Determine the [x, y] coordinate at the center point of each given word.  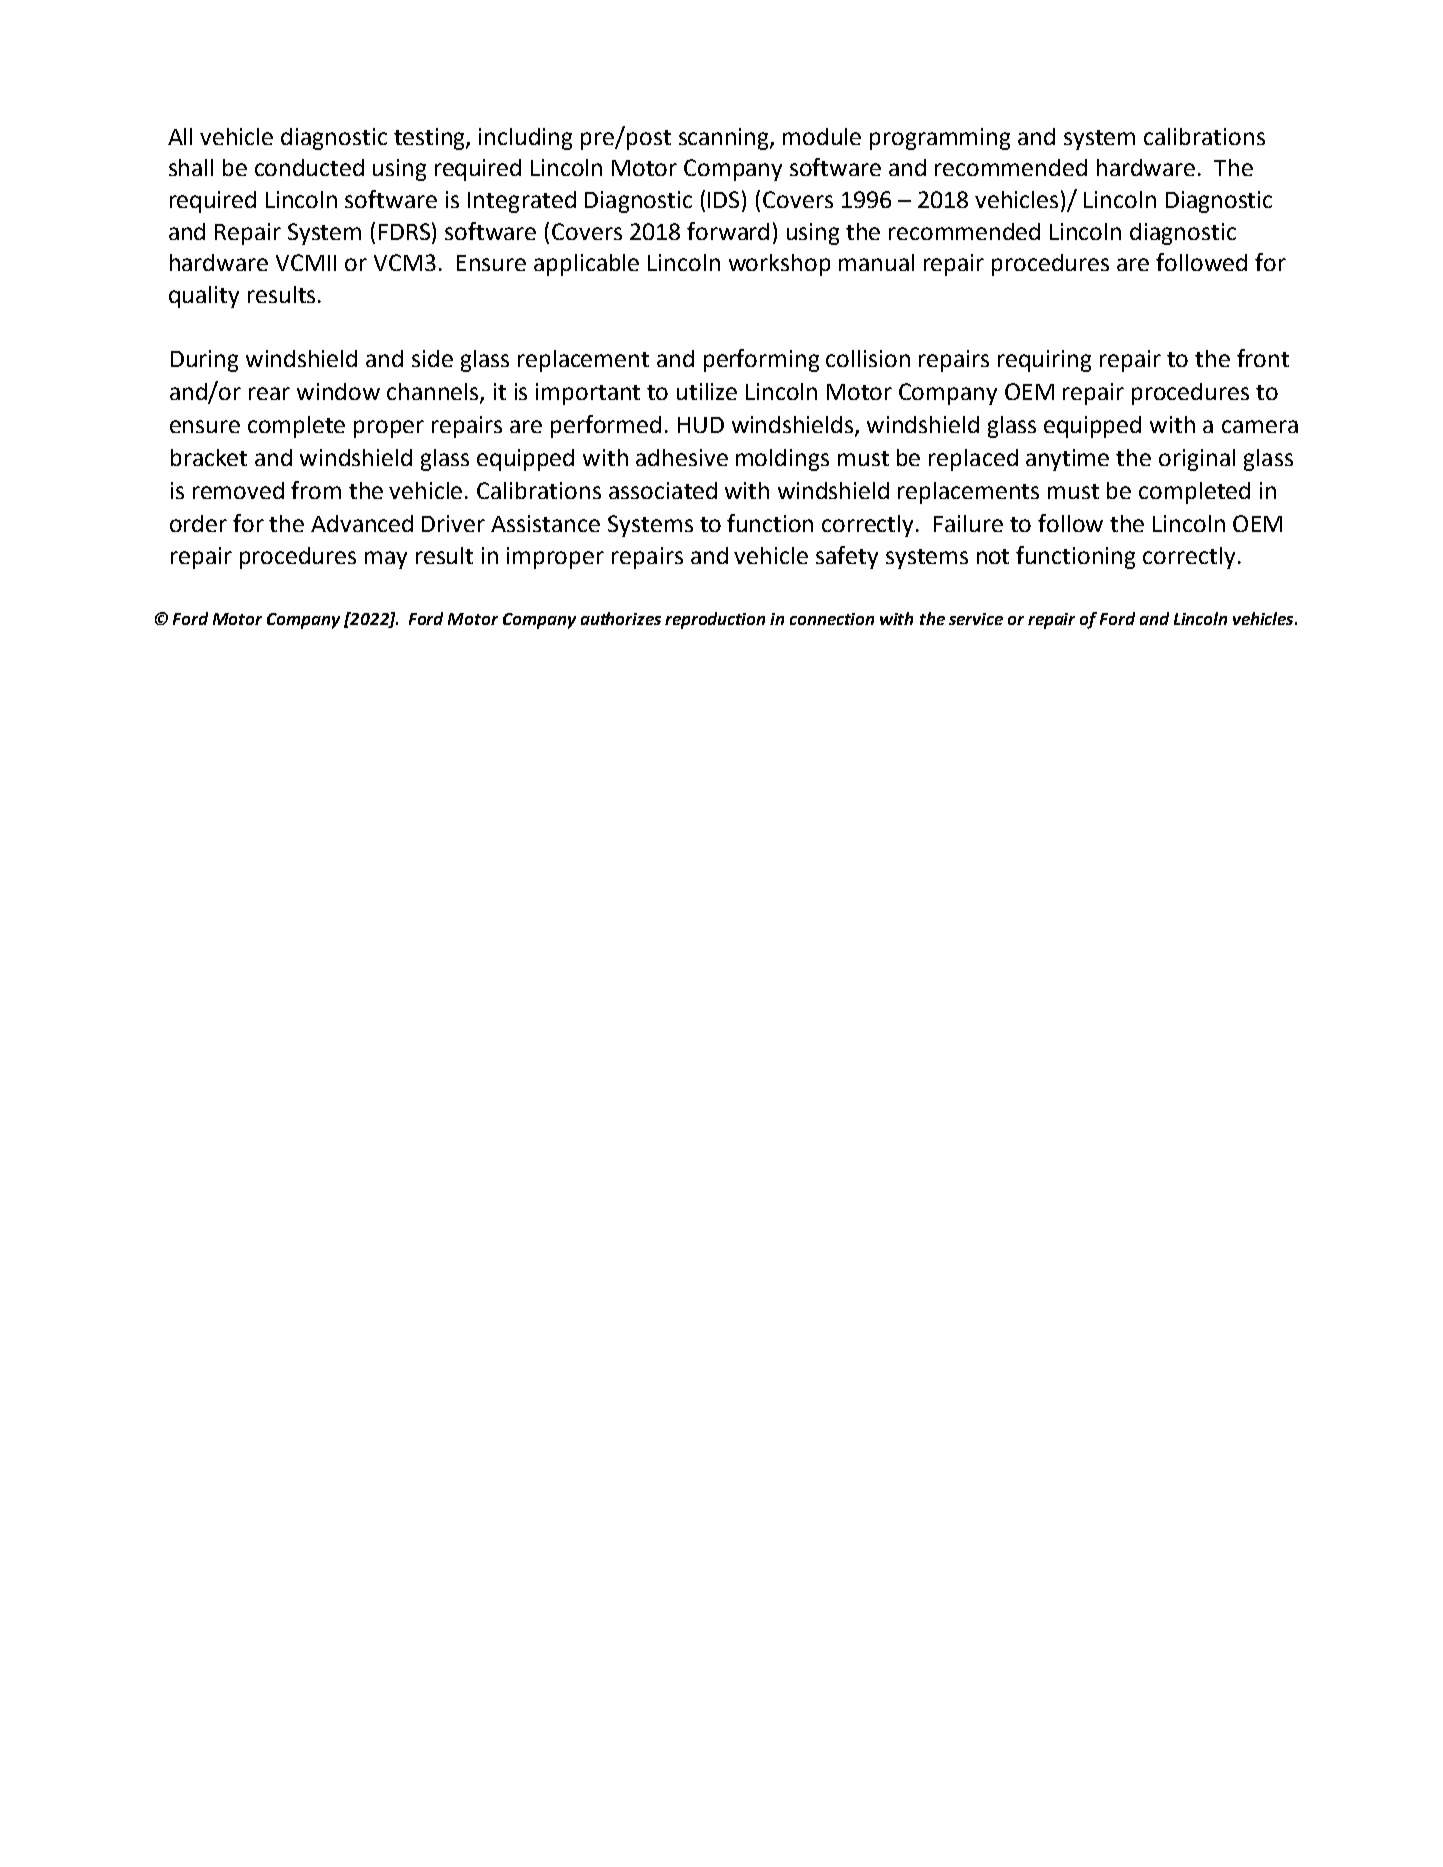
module [822, 136]
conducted [309, 167]
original [1197, 460]
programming [940, 139]
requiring [1044, 361]
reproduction [715, 620]
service [976, 619]
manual [876, 262]
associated [663, 490]
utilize [707, 391]
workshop [779, 265]
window [338, 391]
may [386, 560]
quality [204, 297]
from [316, 490]
